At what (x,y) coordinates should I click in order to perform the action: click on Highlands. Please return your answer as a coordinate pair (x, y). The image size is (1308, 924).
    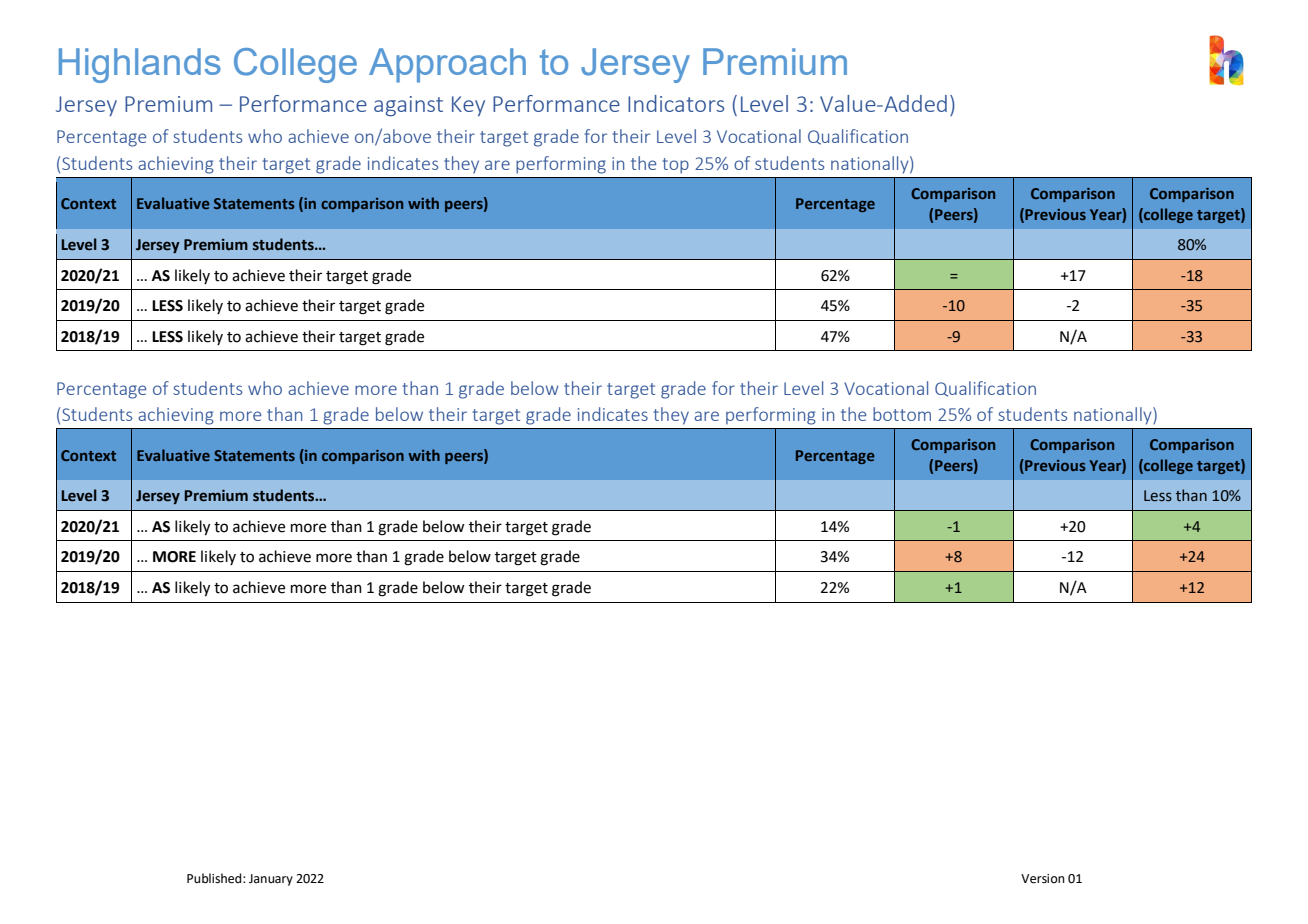
    Looking at the image, I should click on (140, 65).
